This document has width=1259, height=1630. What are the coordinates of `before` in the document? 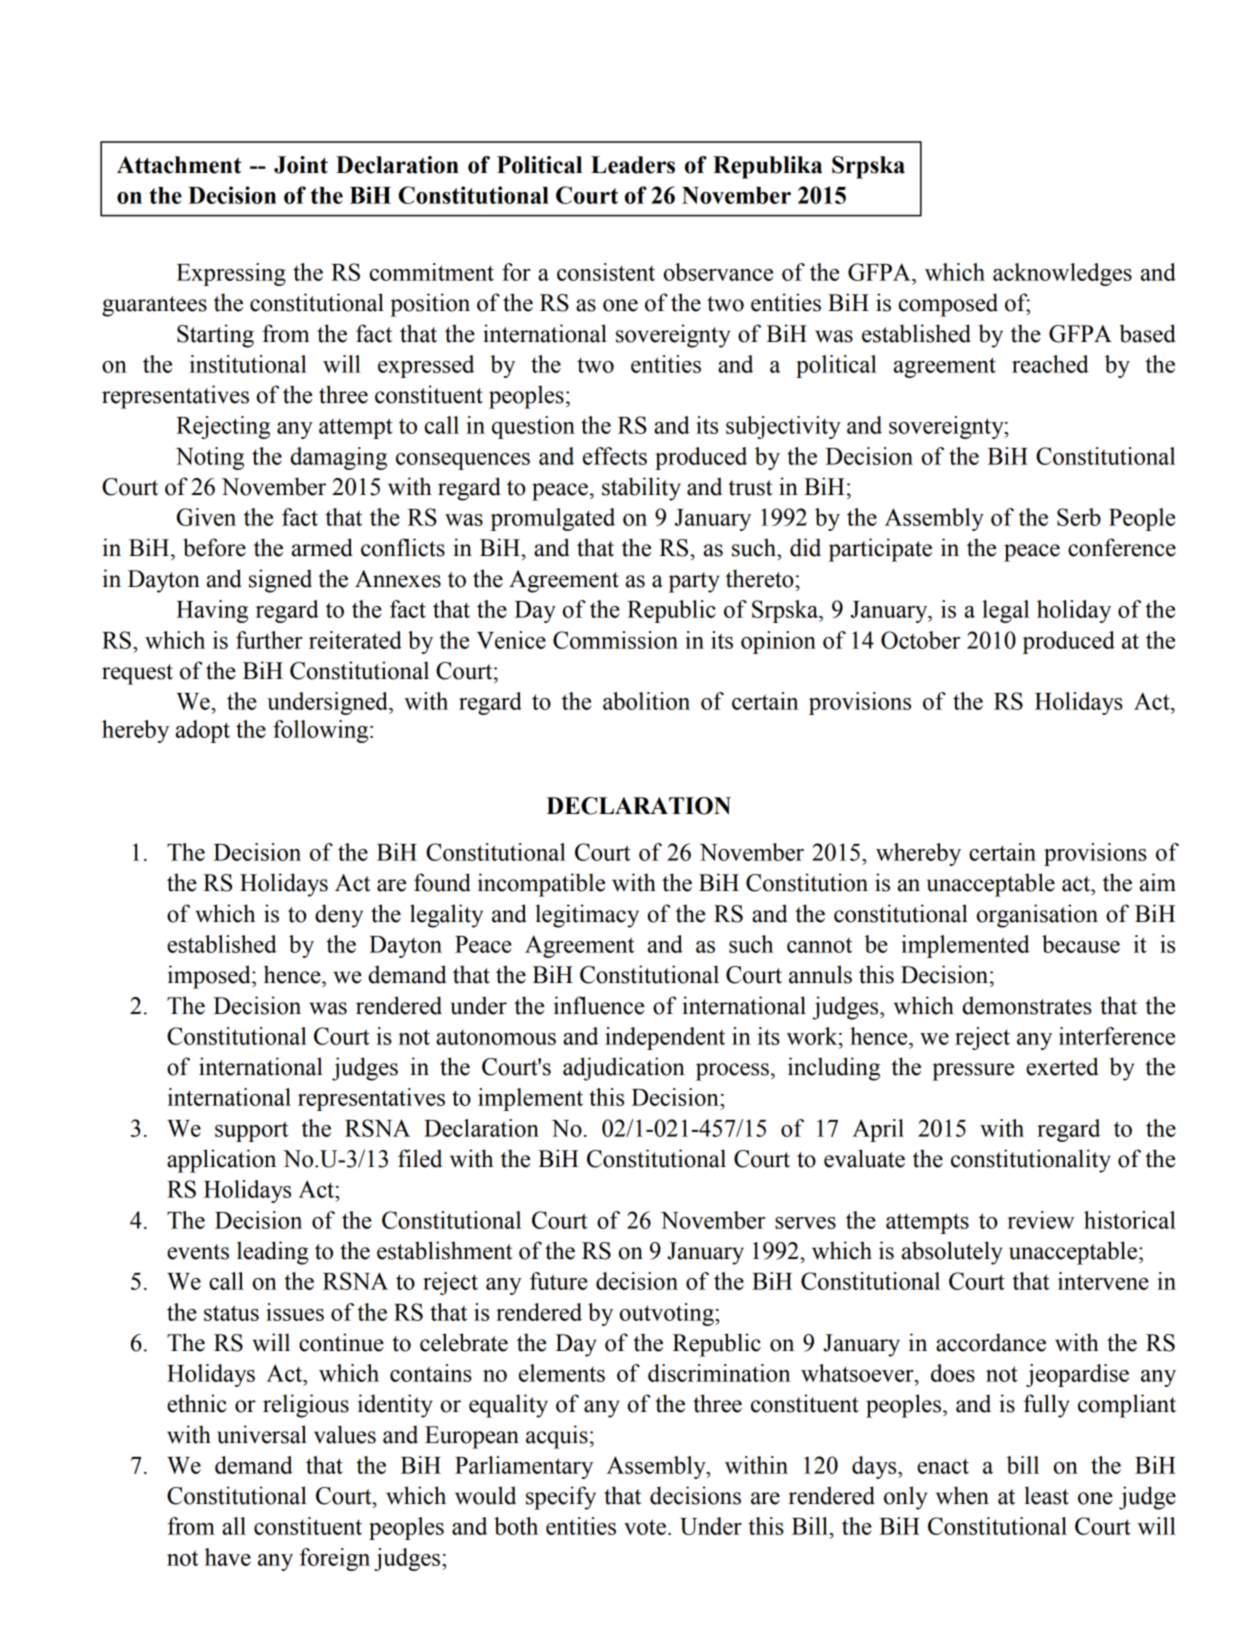 It's located at (214, 547).
